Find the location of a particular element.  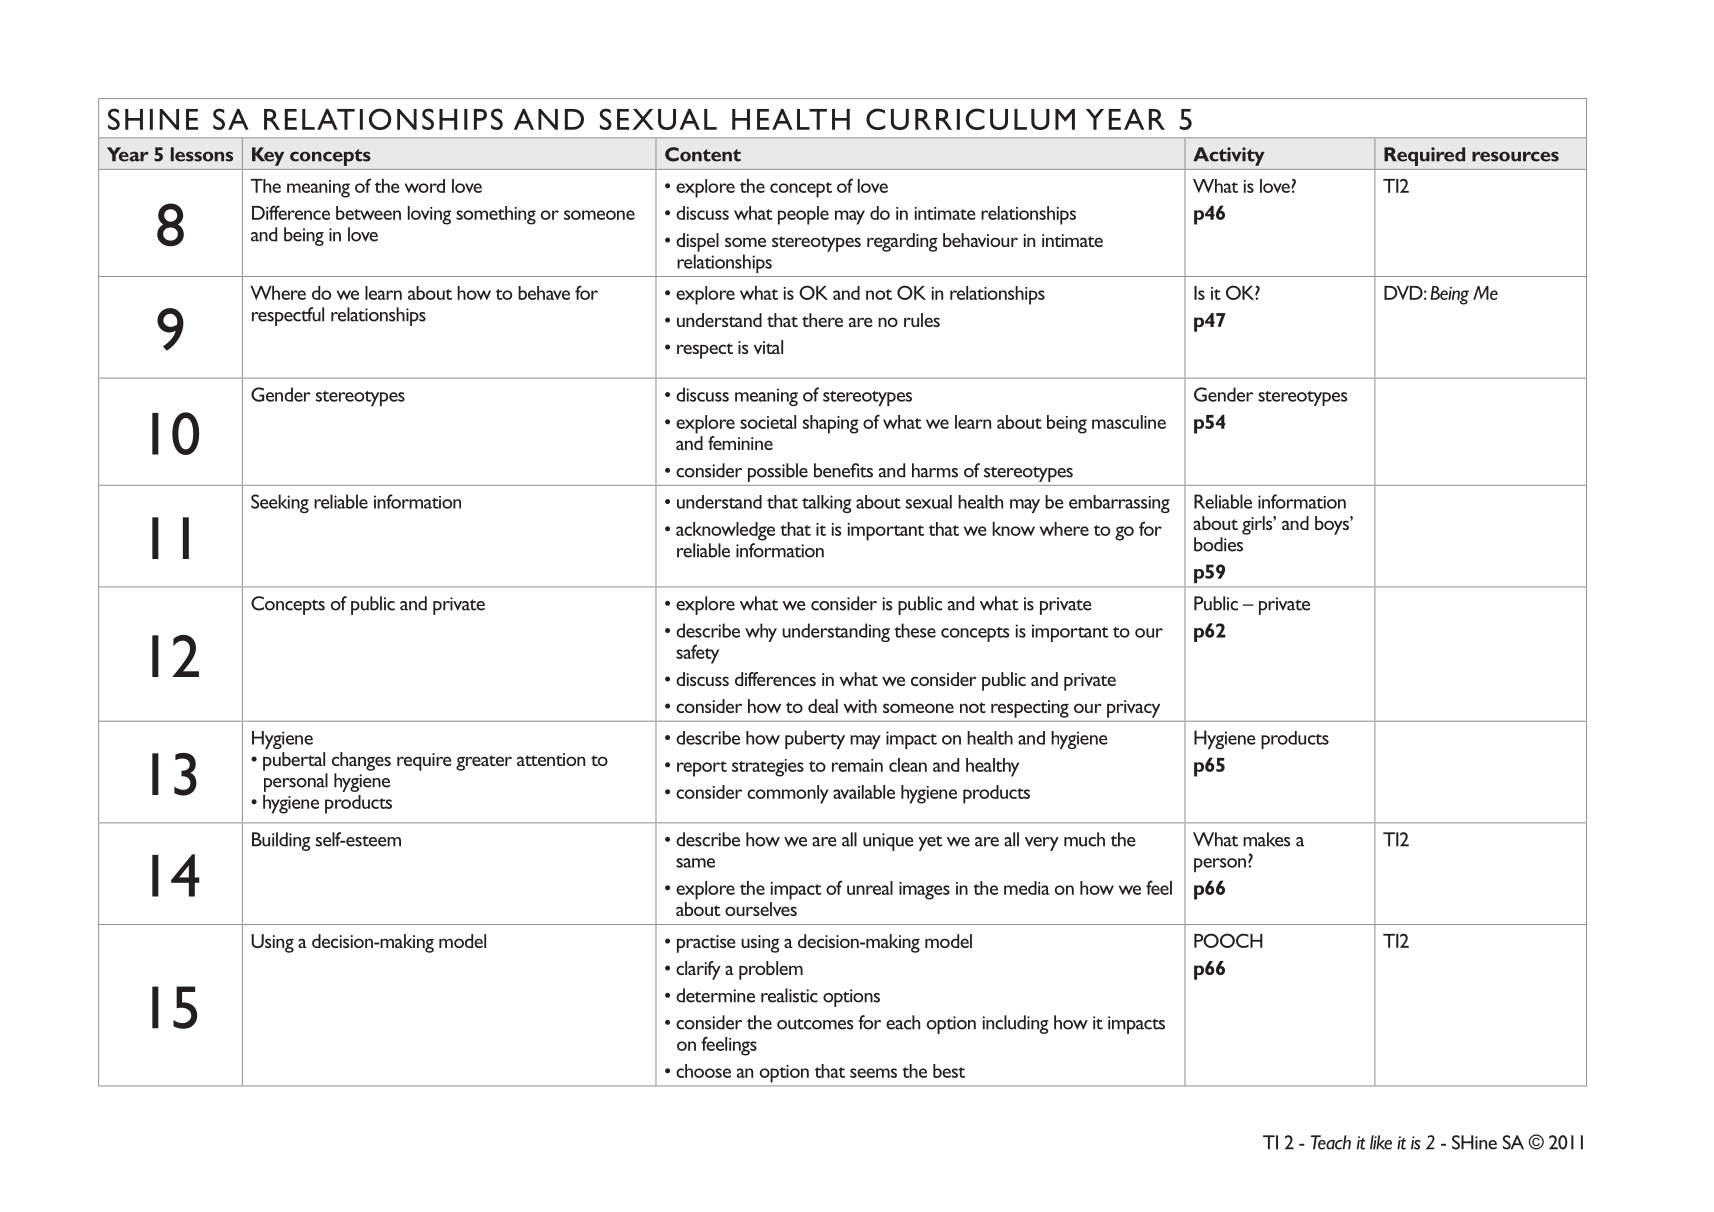

Seeking is located at coordinates (280, 503).
